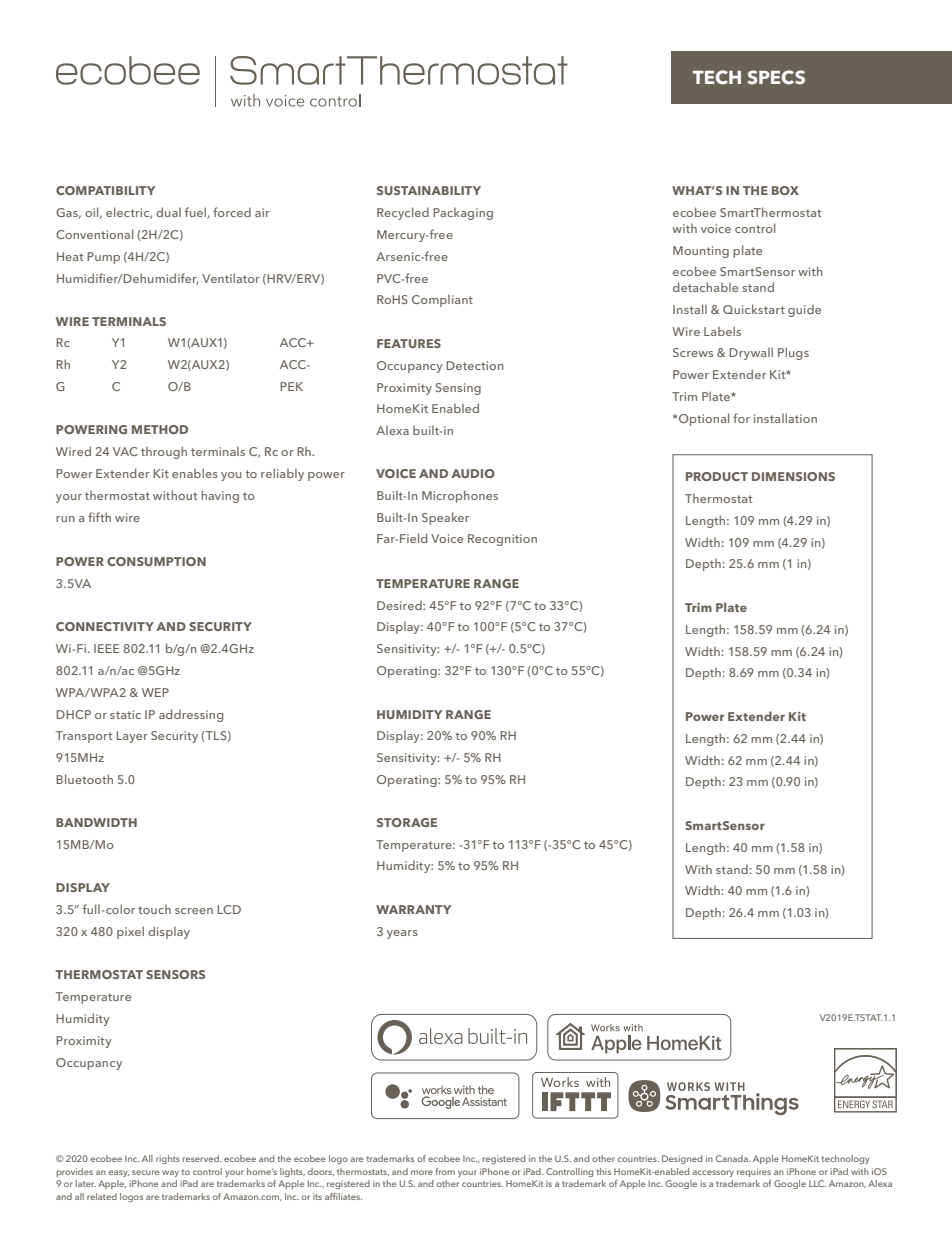 This screenshot has height=1233, width=952. I want to click on IEEE, so click(107, 648).
